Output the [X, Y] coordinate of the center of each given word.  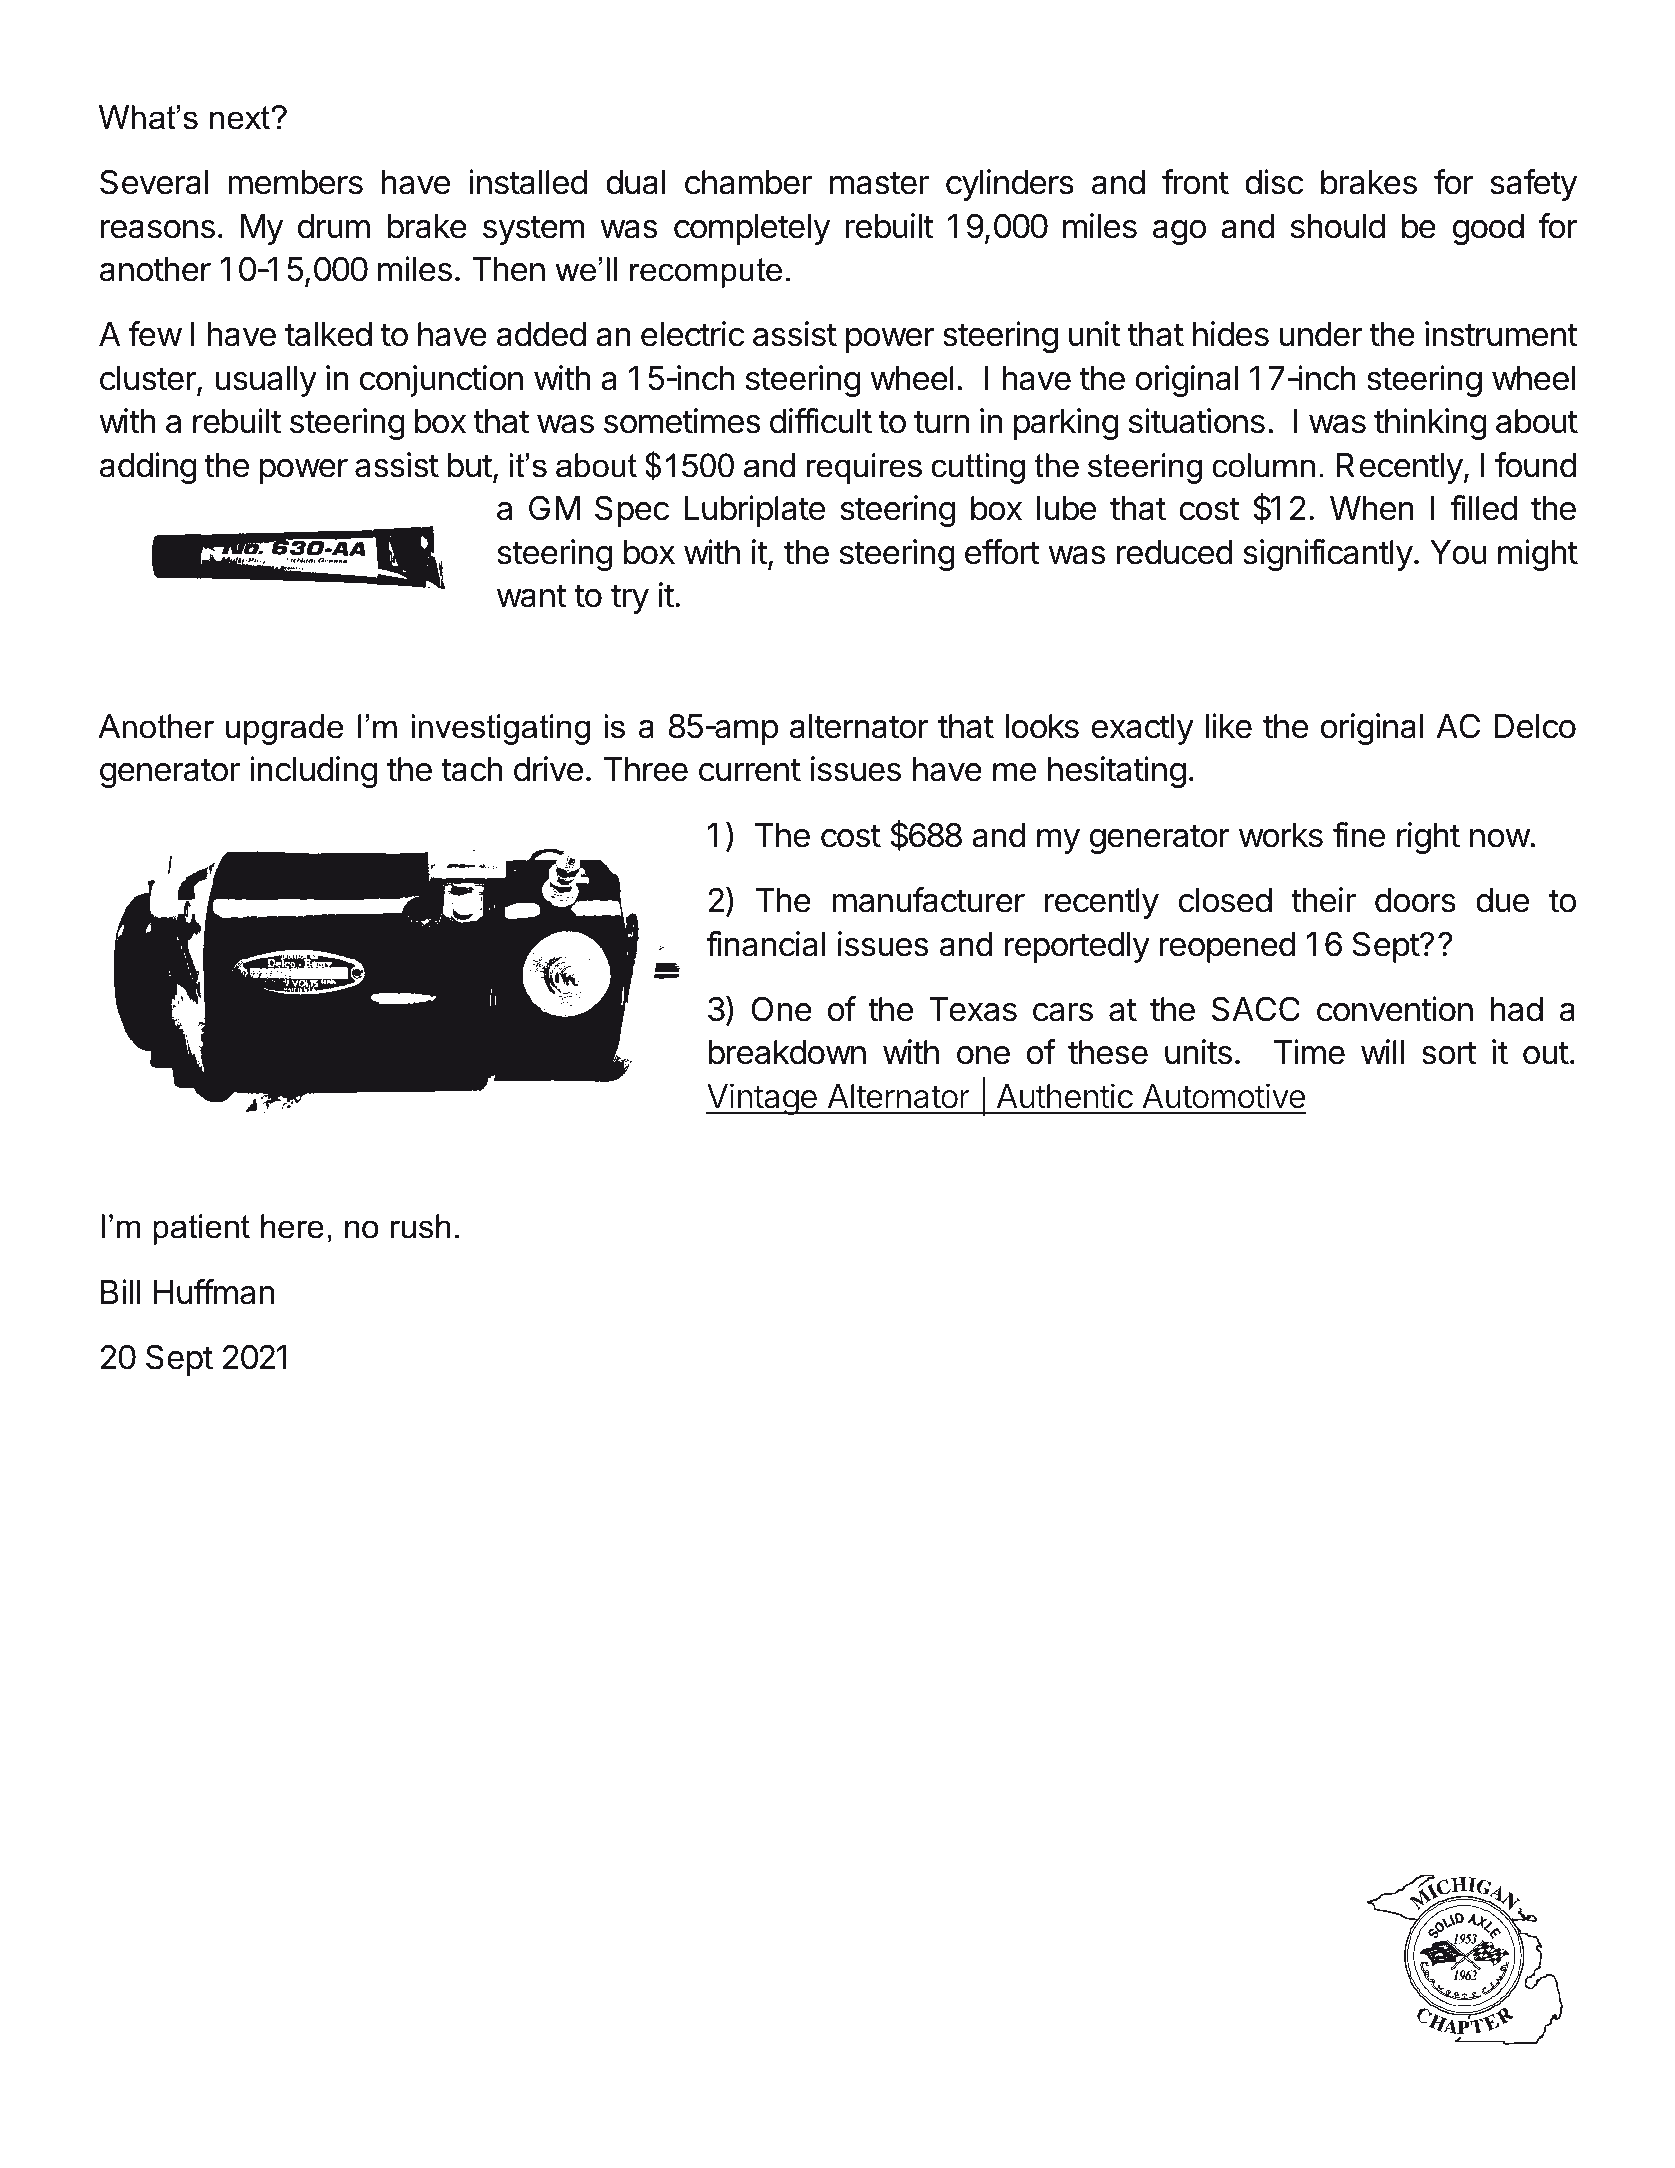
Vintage [762, 1099]
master [879, 183]
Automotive [1224, 1096]
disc [1274, 182]
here [292, 1226]
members [295, 182]
